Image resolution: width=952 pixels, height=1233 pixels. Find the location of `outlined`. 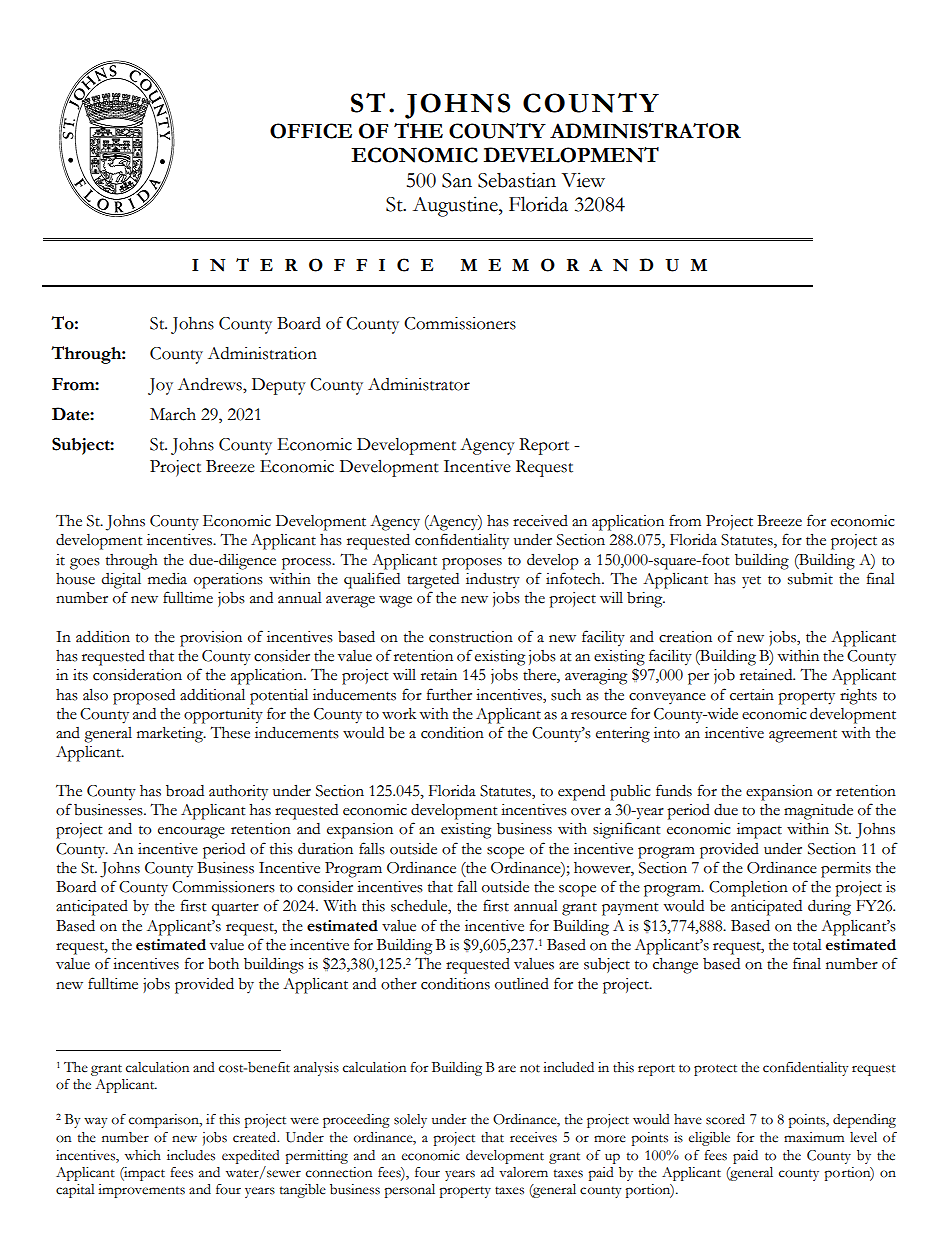

outlined is located at coordinates (522, 984).
